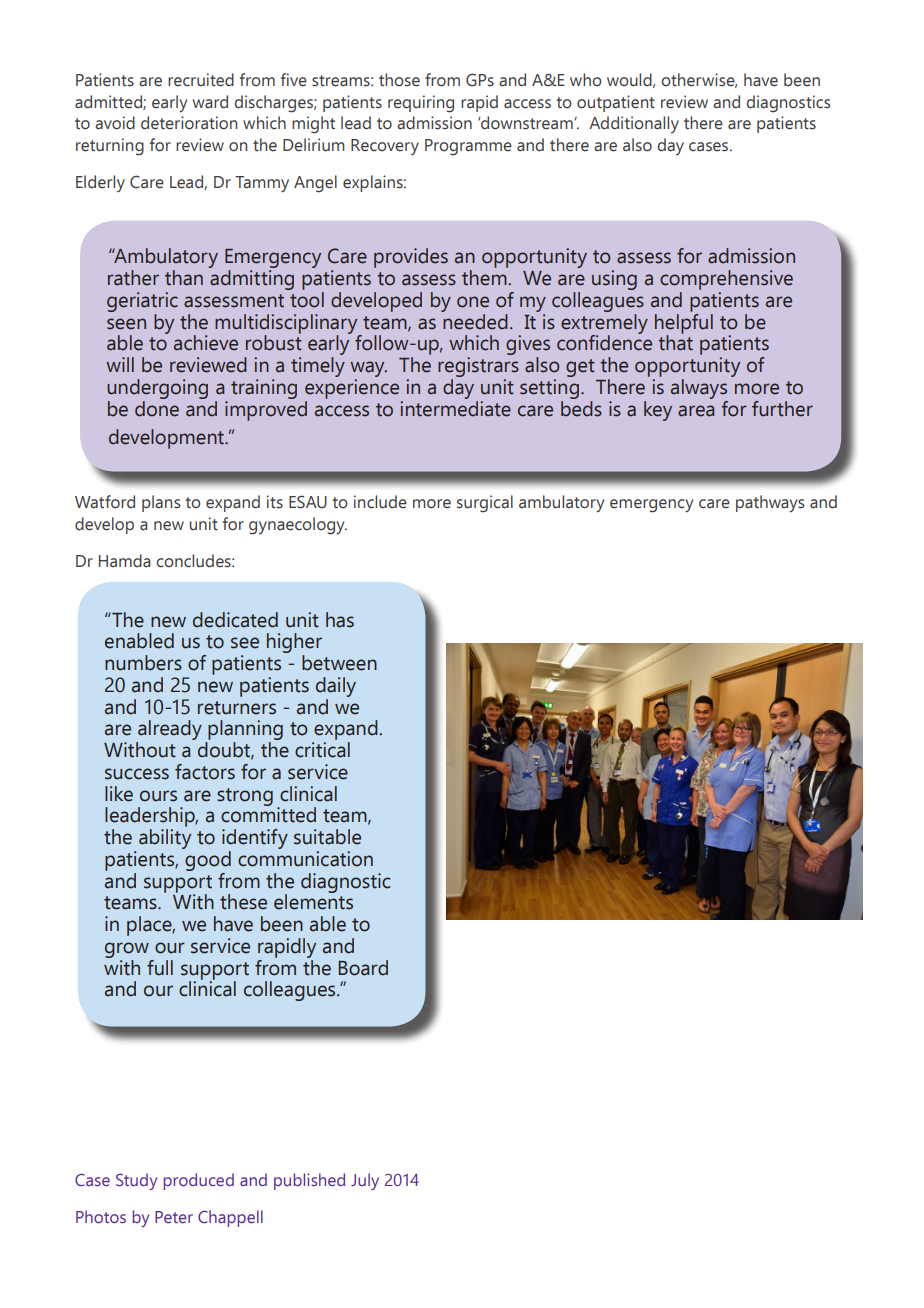 This document has height=1308, width=924. What do you see at coordinates (199, 1181) in the document?
I see `produced` at bounding box center [199, 1181].
